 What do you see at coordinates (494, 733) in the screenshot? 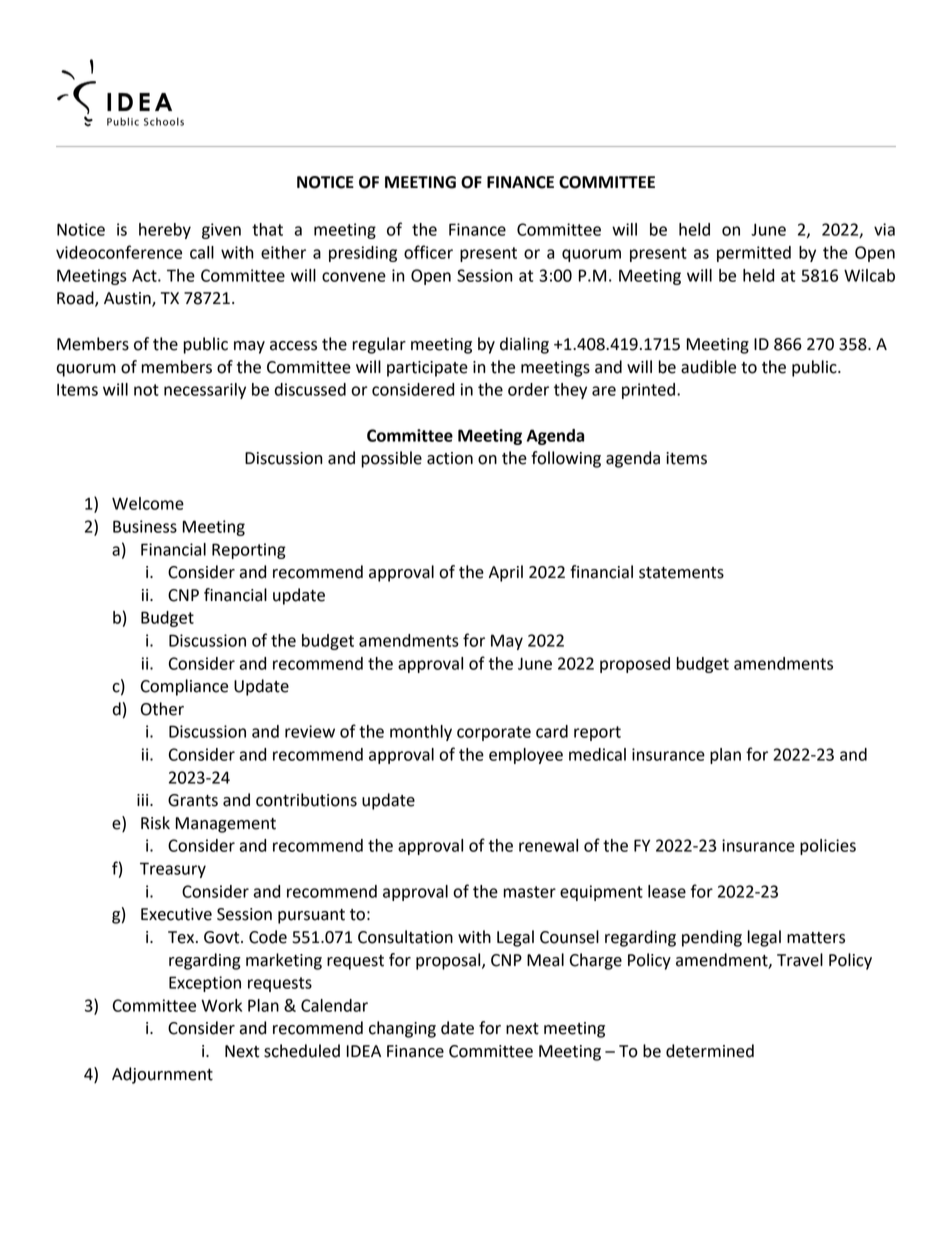
I see `corporate` at bounding box center [494, 733].
